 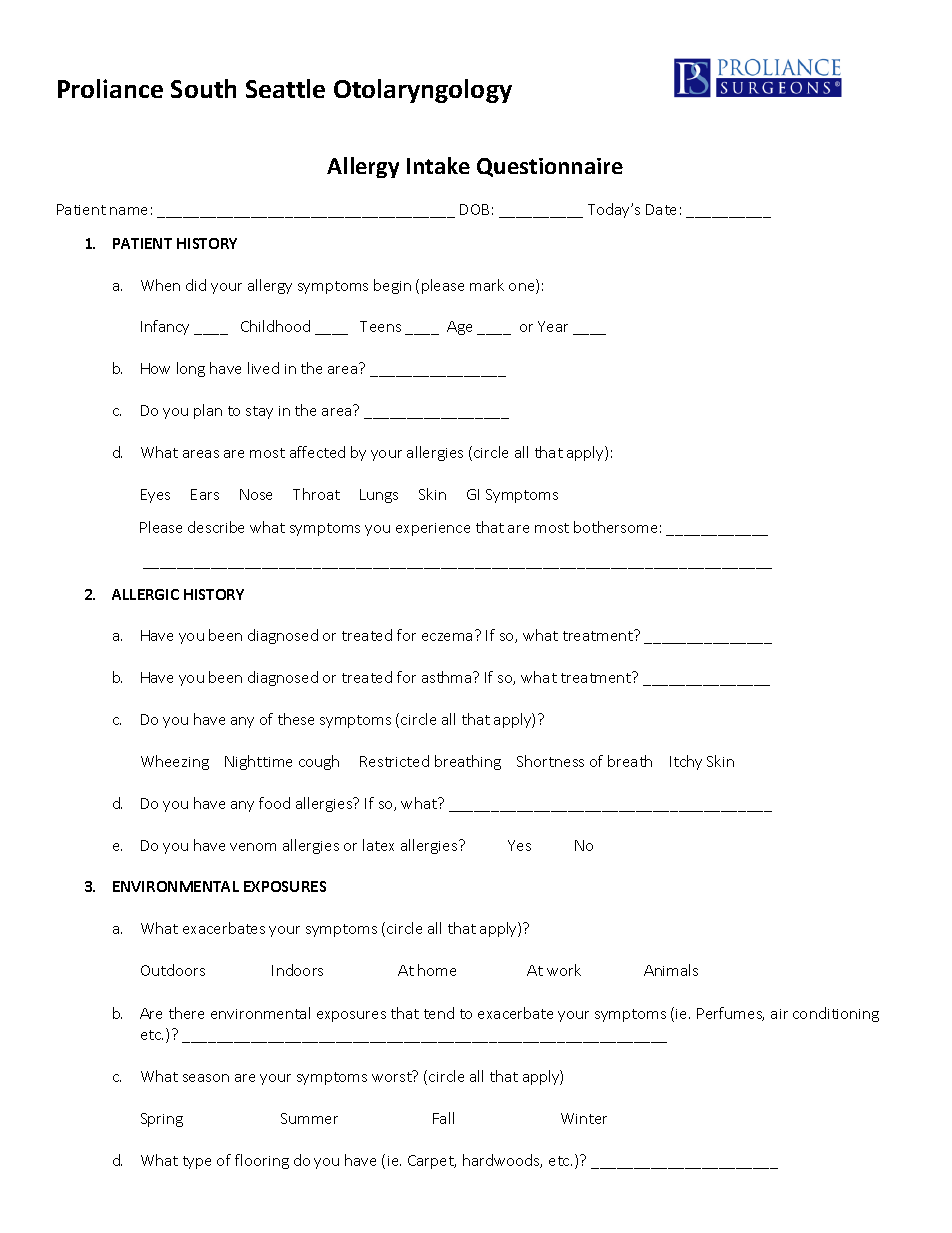 What do you see at coordinates (447, 637) in the screenshot?
I see `eczema` at bounding box center [447, 637].
